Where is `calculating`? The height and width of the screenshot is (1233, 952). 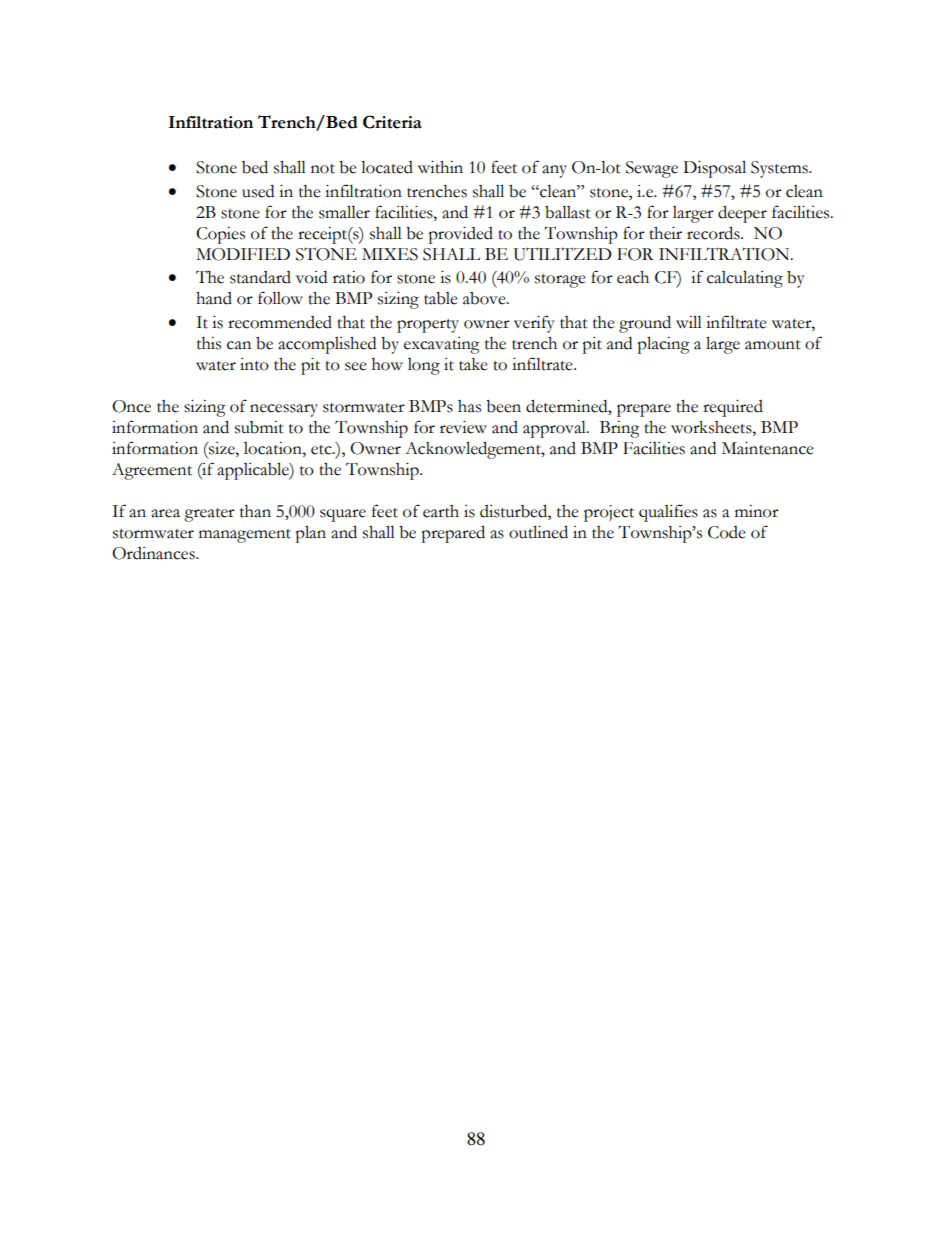
calculating is located at coordinates (745, 279).
